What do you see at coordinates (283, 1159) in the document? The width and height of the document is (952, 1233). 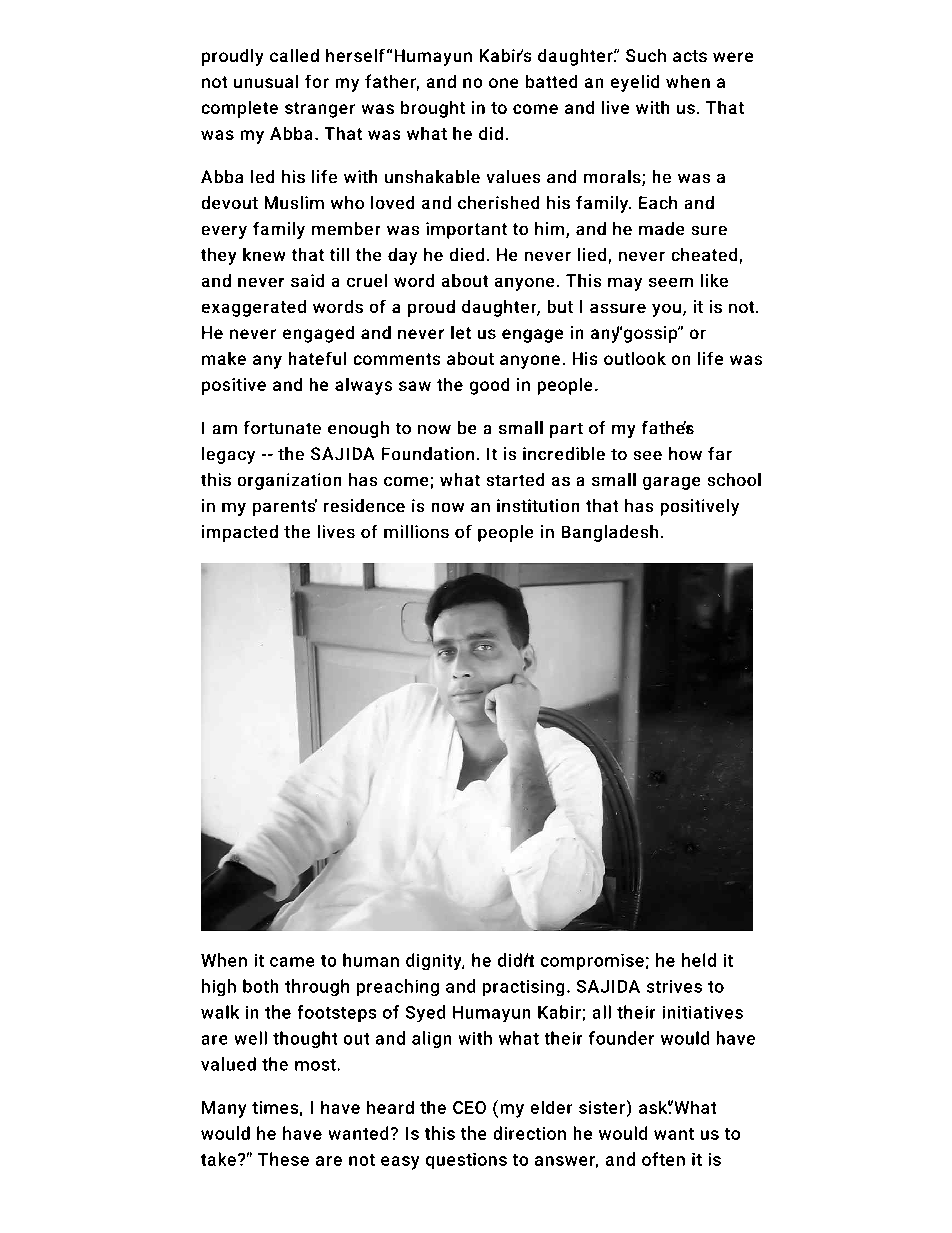 I see `These` at bounding box center [283, 1159].
